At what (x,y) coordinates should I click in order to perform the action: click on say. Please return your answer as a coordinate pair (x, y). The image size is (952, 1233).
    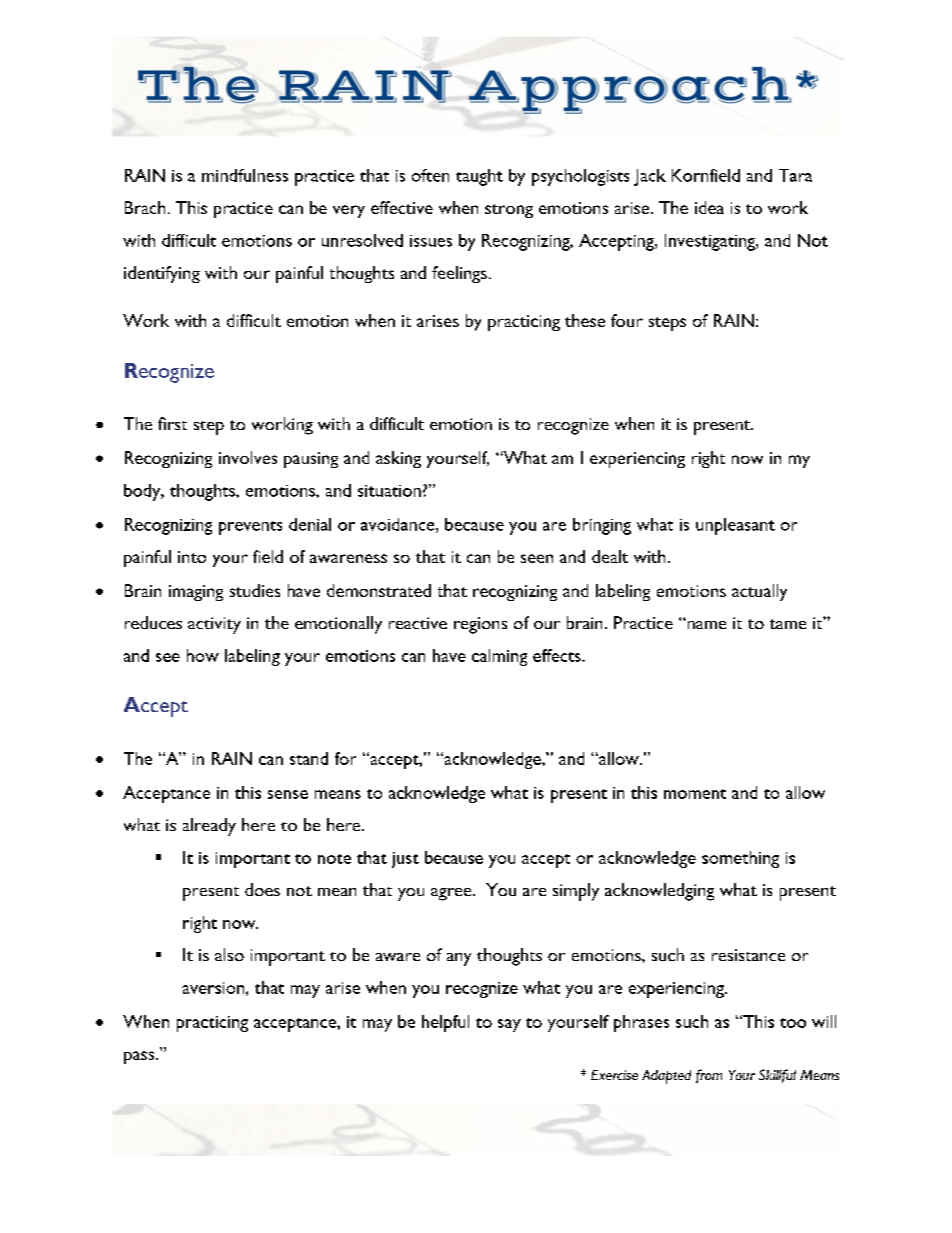
    Looking at the image, I should click on (509, 1025).
